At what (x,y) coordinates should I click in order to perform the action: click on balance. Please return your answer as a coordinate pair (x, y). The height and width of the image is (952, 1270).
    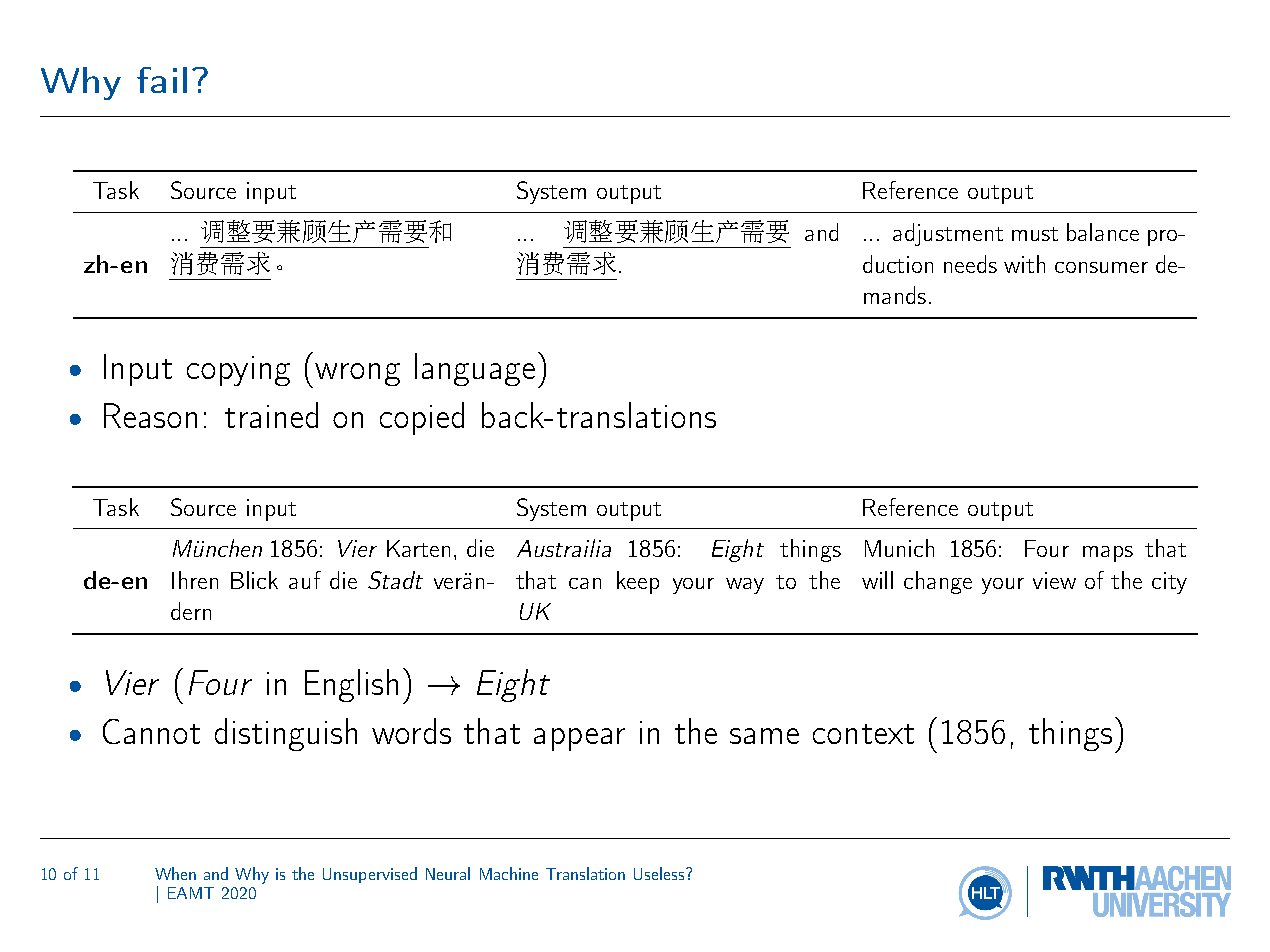
    Looking at the image, I should click on (1103, 232).
